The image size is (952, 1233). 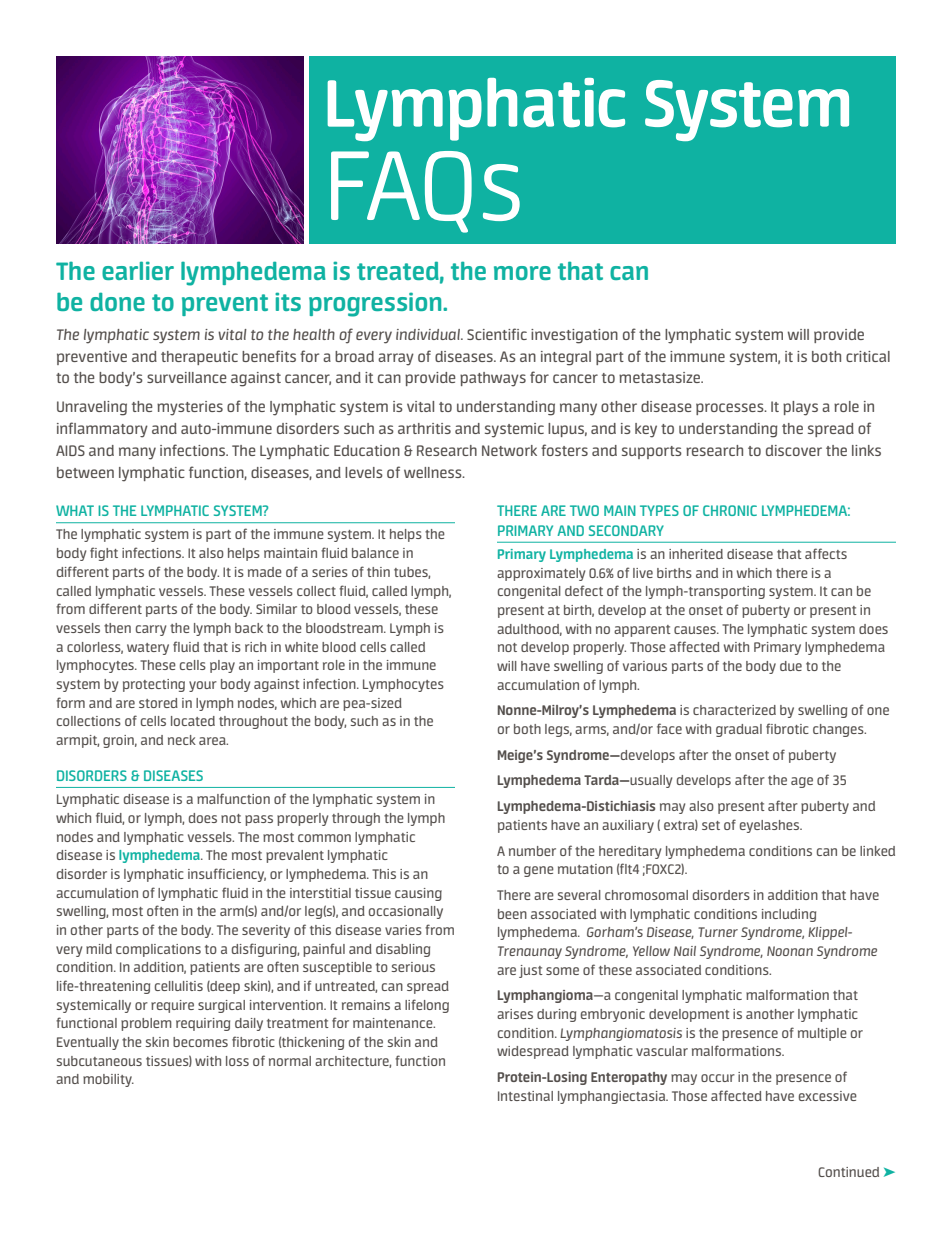 What do you see at coordinates (75, 510) in the document?
I see `WHAT` at bounding box center [75, 510].
